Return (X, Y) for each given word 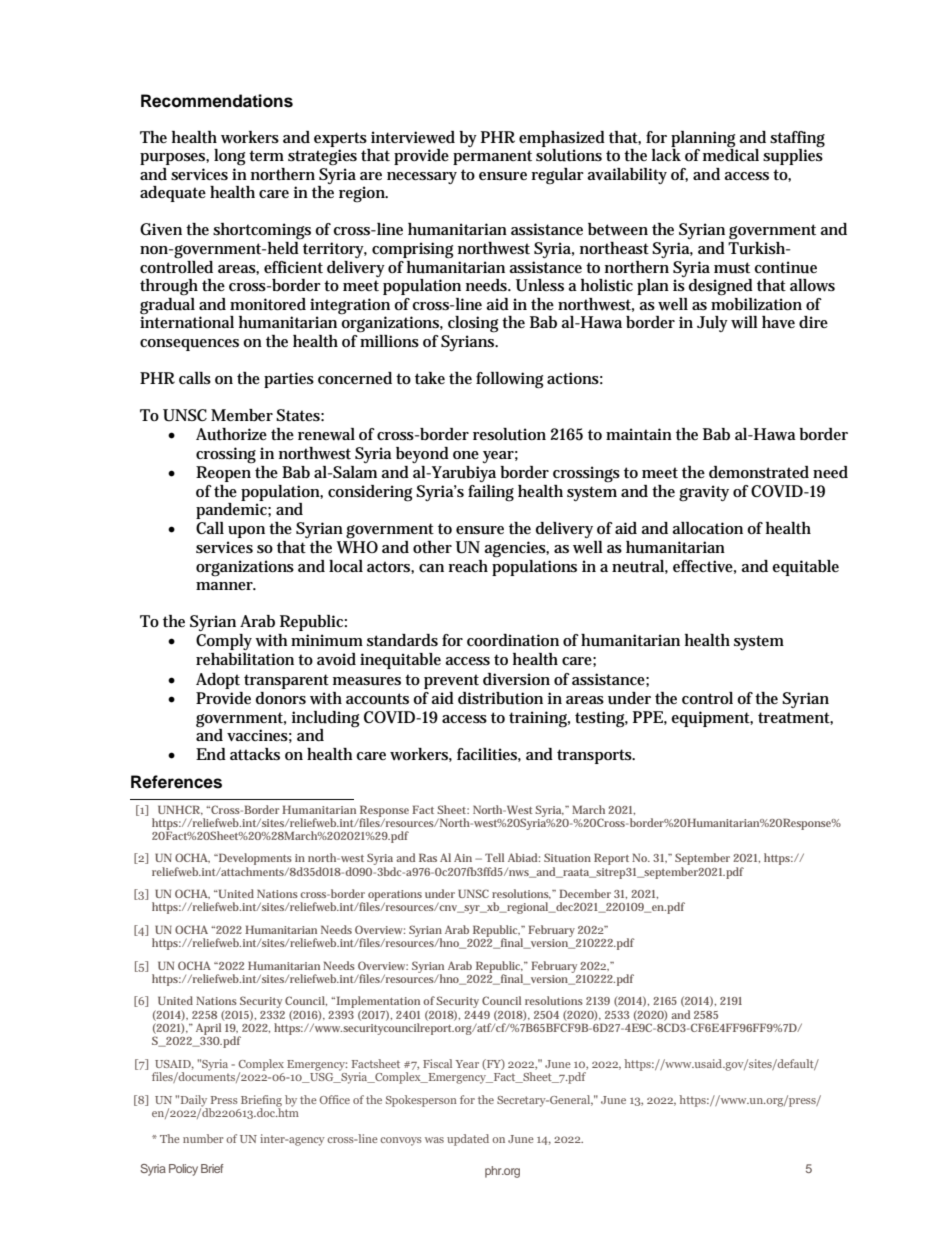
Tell (494, 857)
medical (731, 153)
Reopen (223, 474)
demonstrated (759, 472)
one (466, 455)
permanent (492, 157)
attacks (255, 754)
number (203, 1138)
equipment (712, 719)
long (230, 157)
